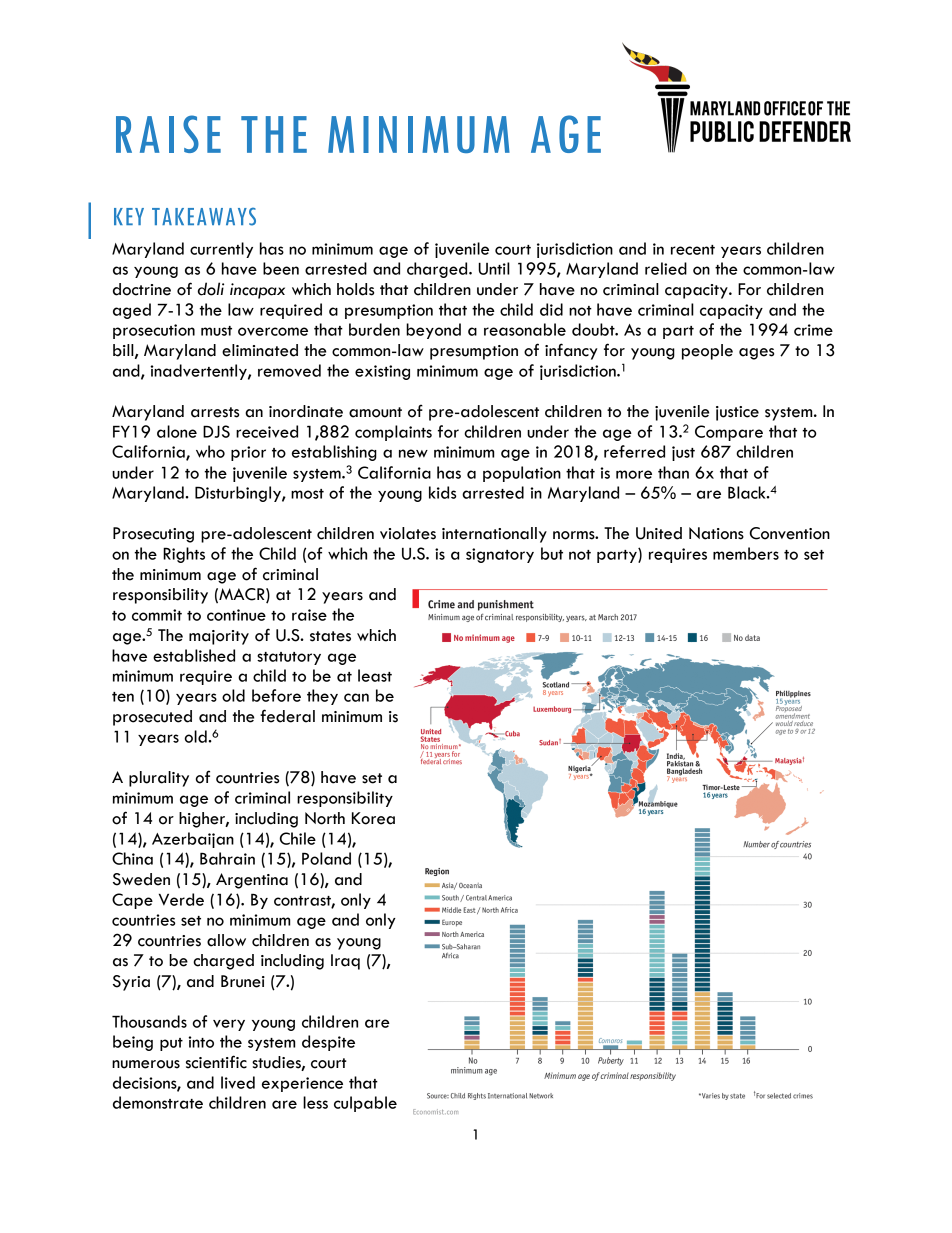 This image has width=952, height=1233. What do you see at coordinates (716, 533) in the image?
I see `Nations` at bounding box center [716, 533].
